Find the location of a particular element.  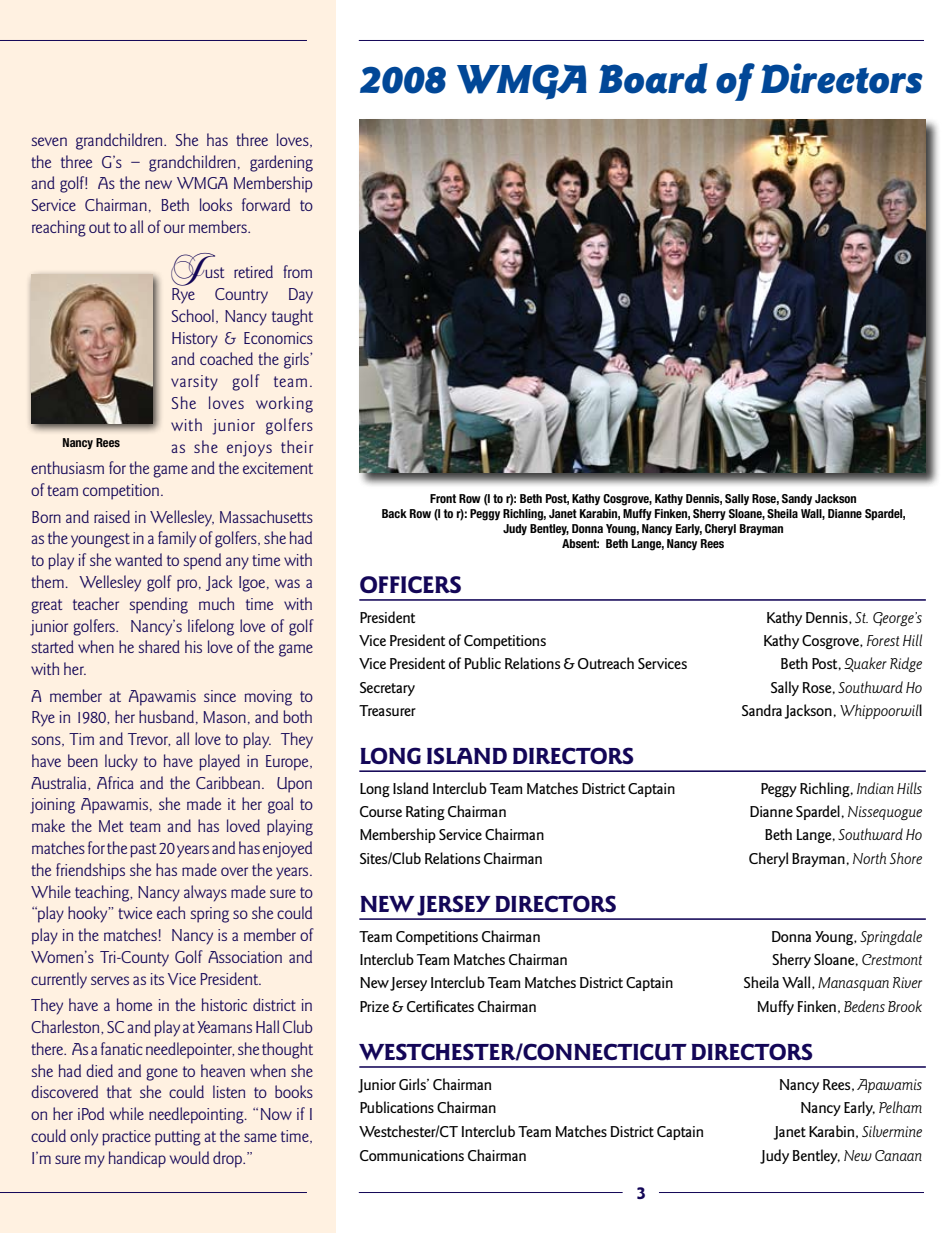

gardening is located at coordinates (281, 163).
